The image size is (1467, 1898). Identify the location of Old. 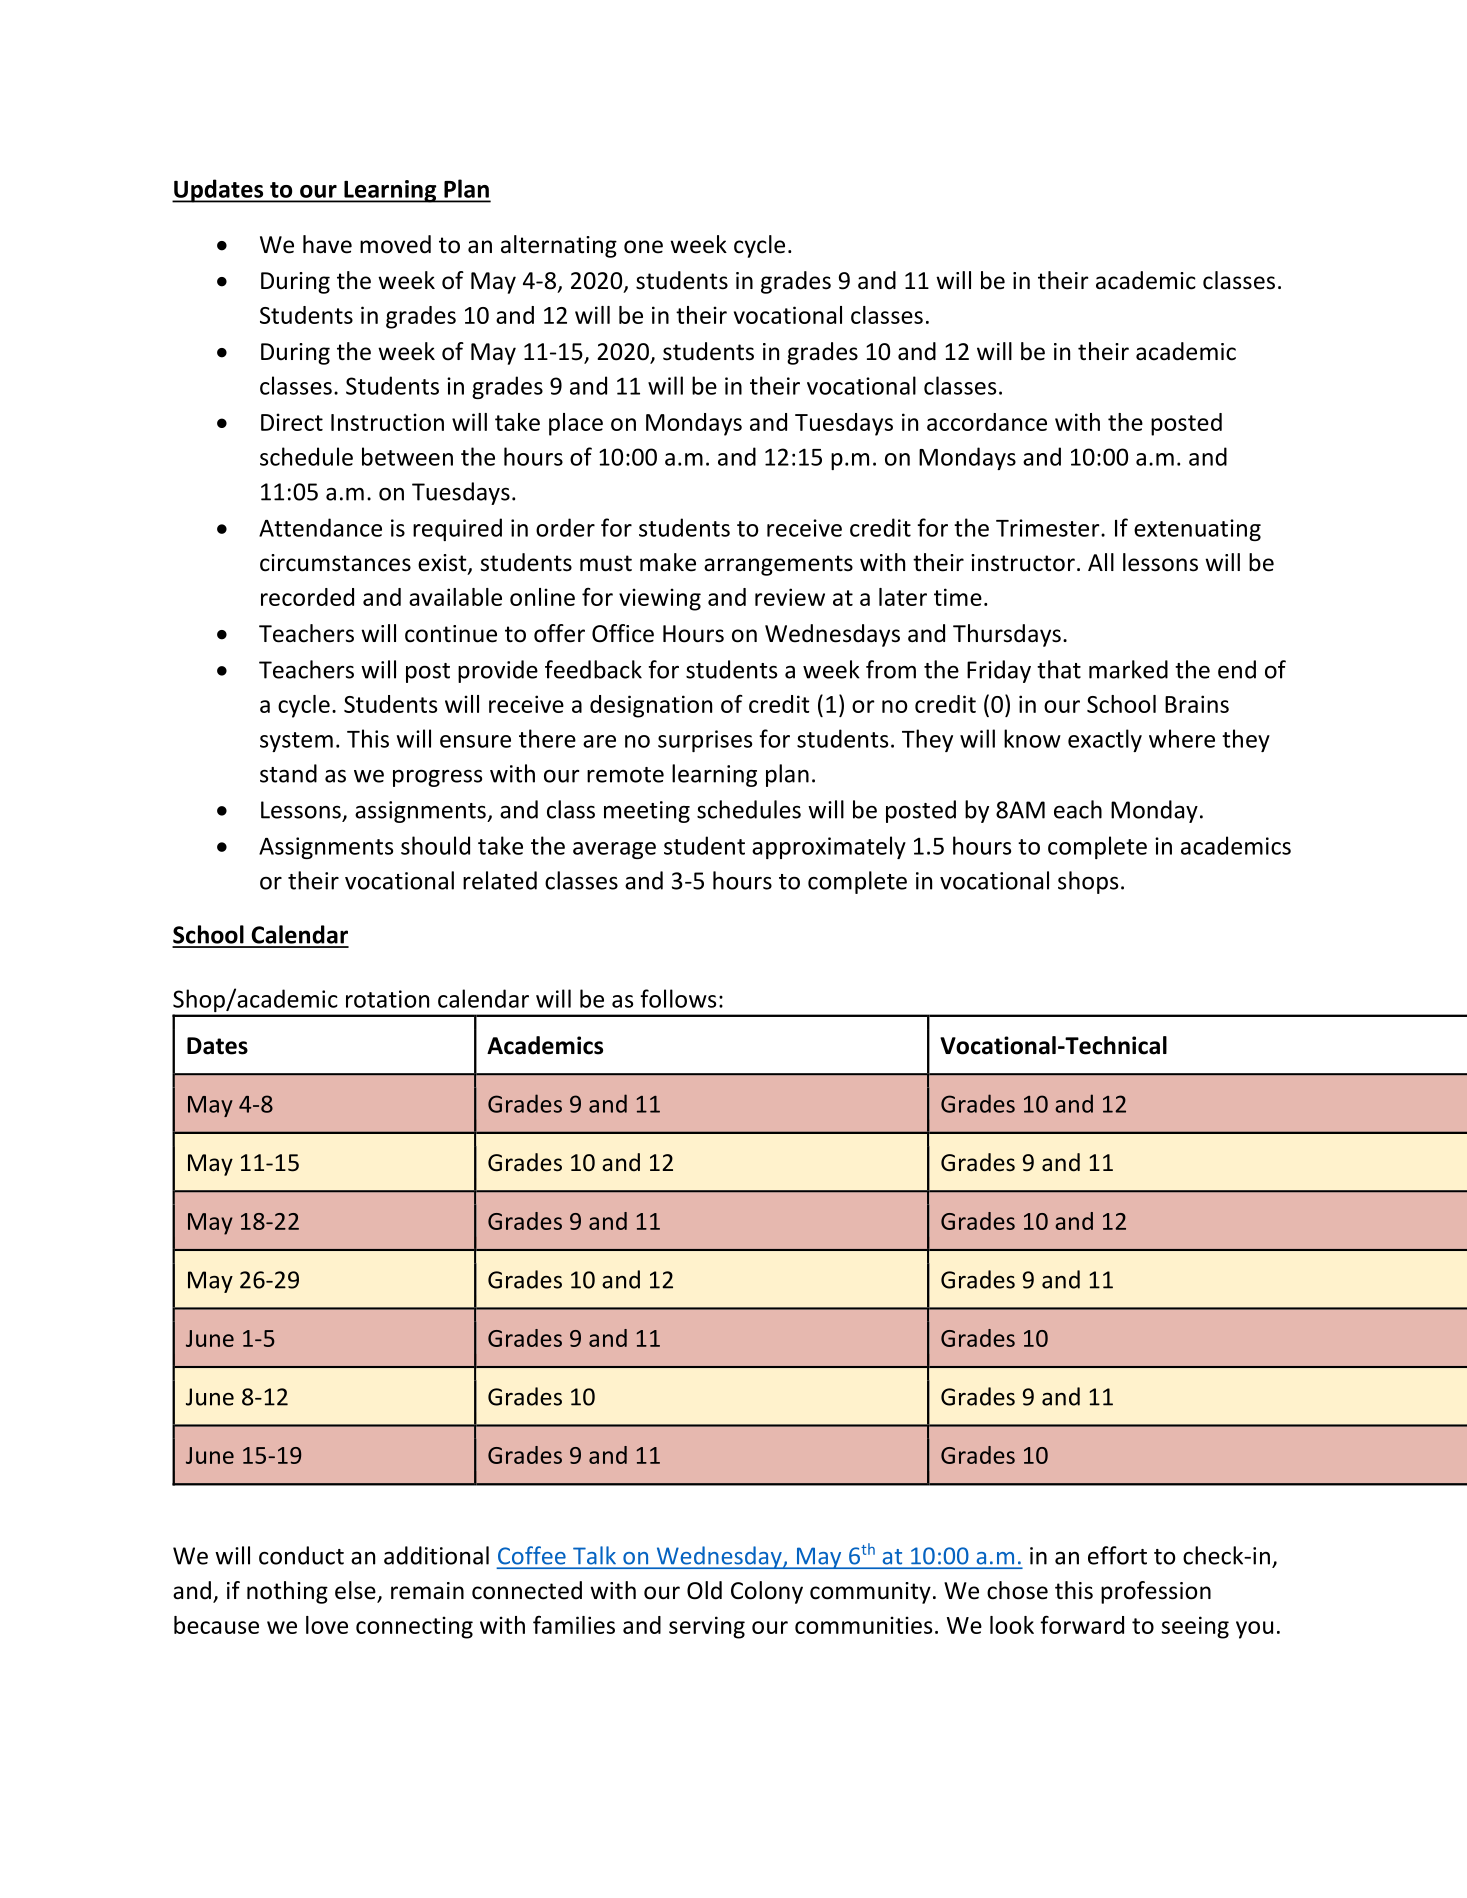
(704, 1590).
